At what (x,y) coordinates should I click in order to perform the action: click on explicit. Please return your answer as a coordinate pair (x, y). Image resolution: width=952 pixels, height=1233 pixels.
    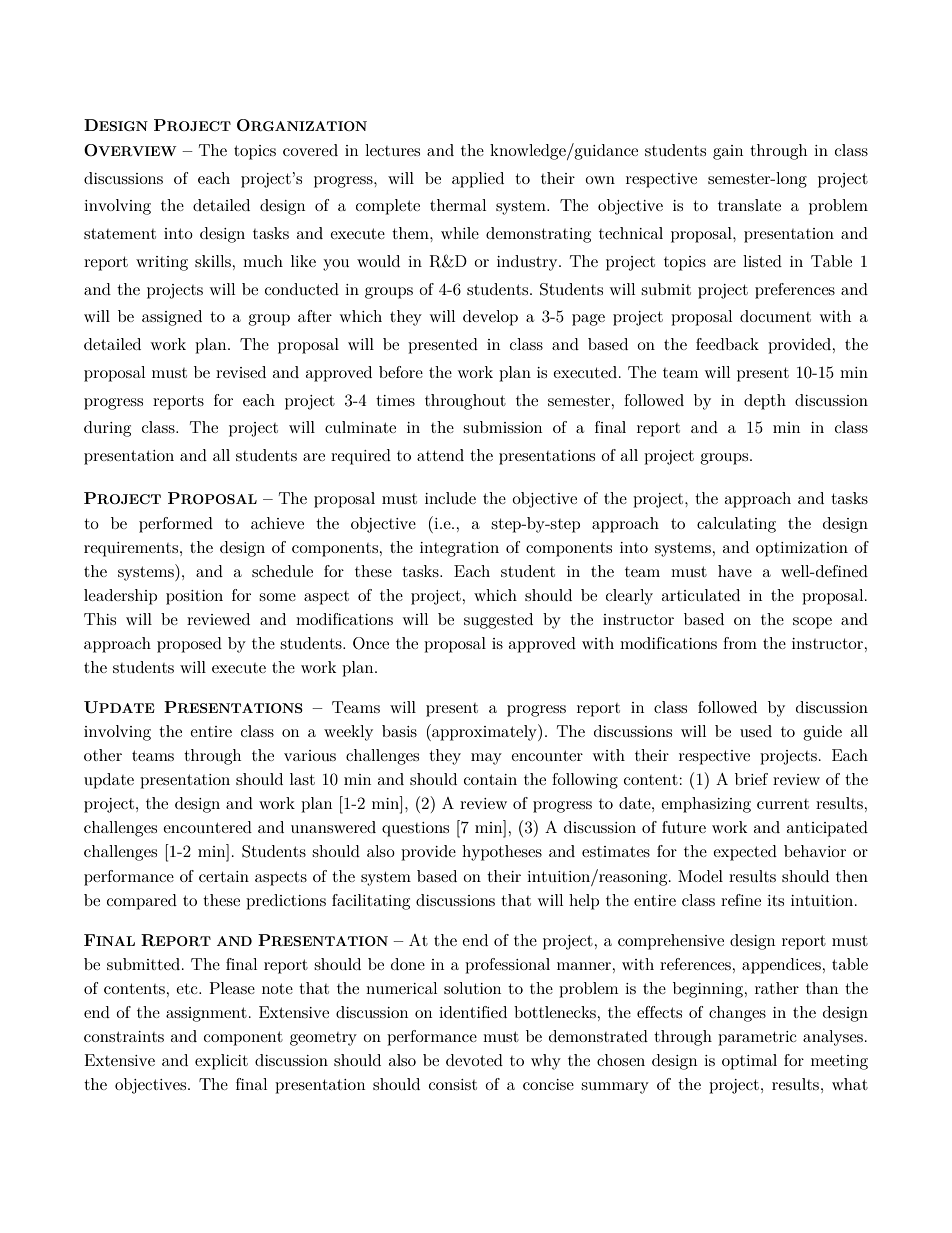
    Looking at the image, I should click on (221, 1062).
